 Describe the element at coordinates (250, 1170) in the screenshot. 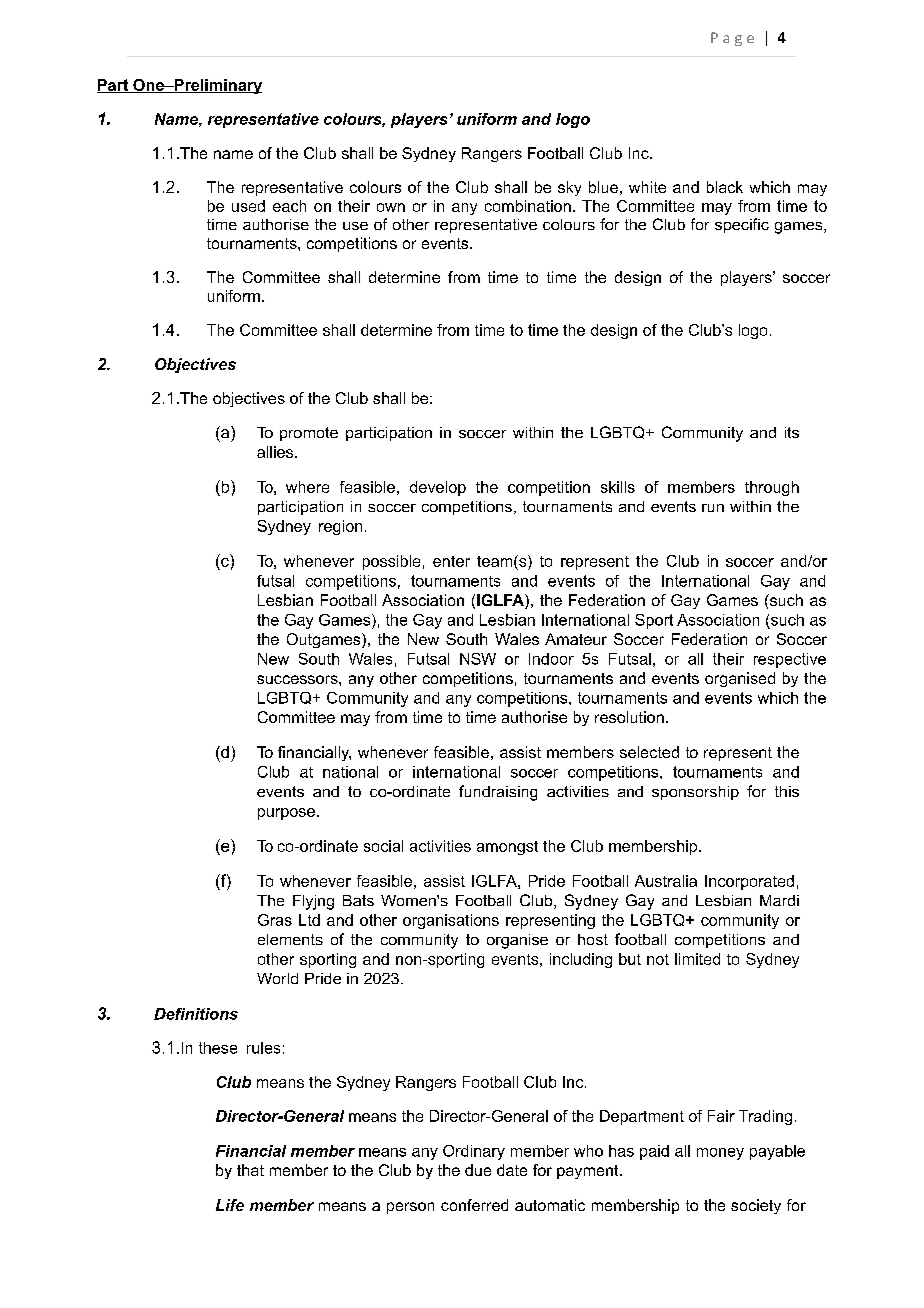

I see `that` at that location.
